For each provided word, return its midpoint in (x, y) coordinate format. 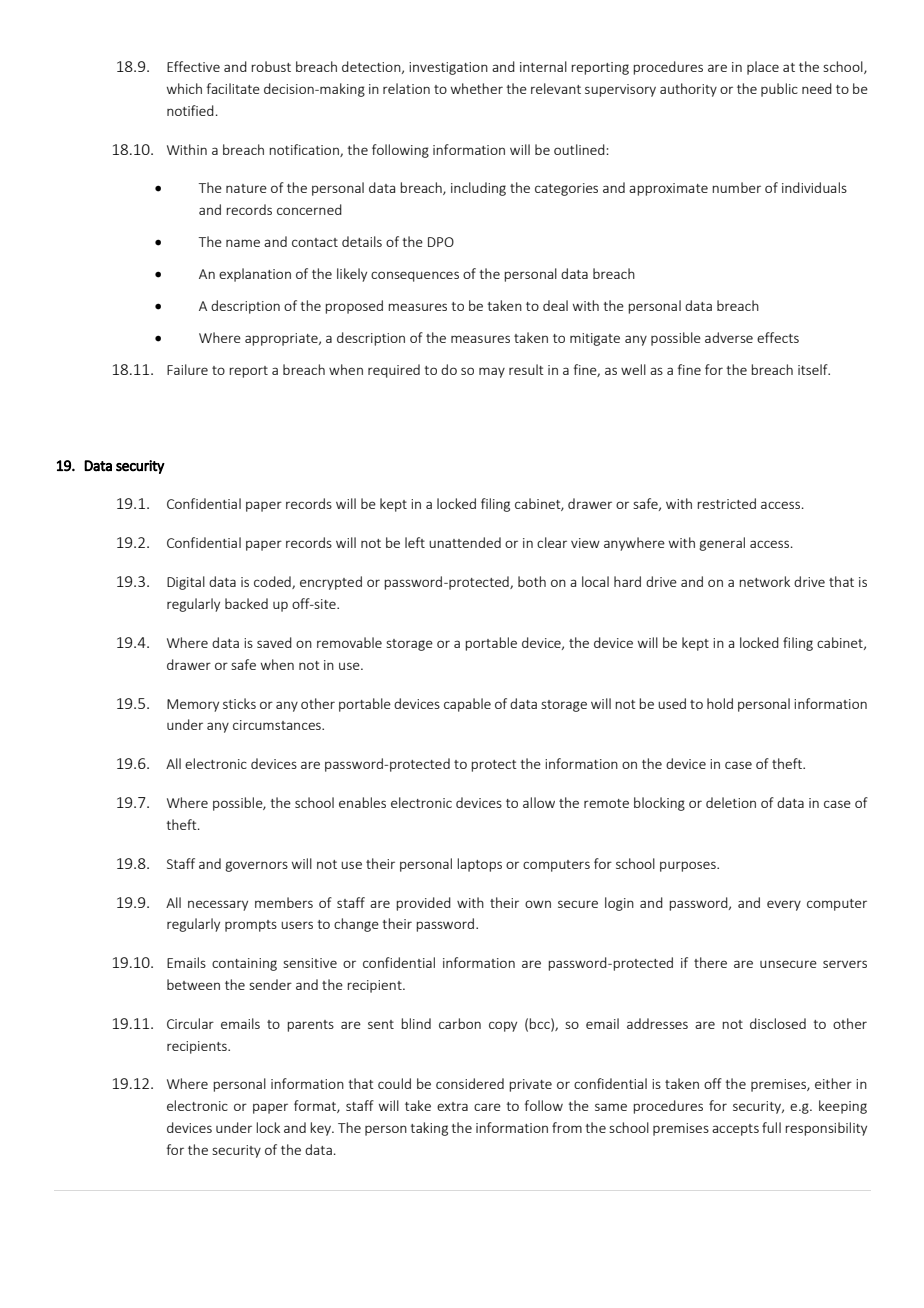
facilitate (233, 88)
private (530, 1085)
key (321, 1129)
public (779, 90)
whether (477, 88)
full (771, 1127)
